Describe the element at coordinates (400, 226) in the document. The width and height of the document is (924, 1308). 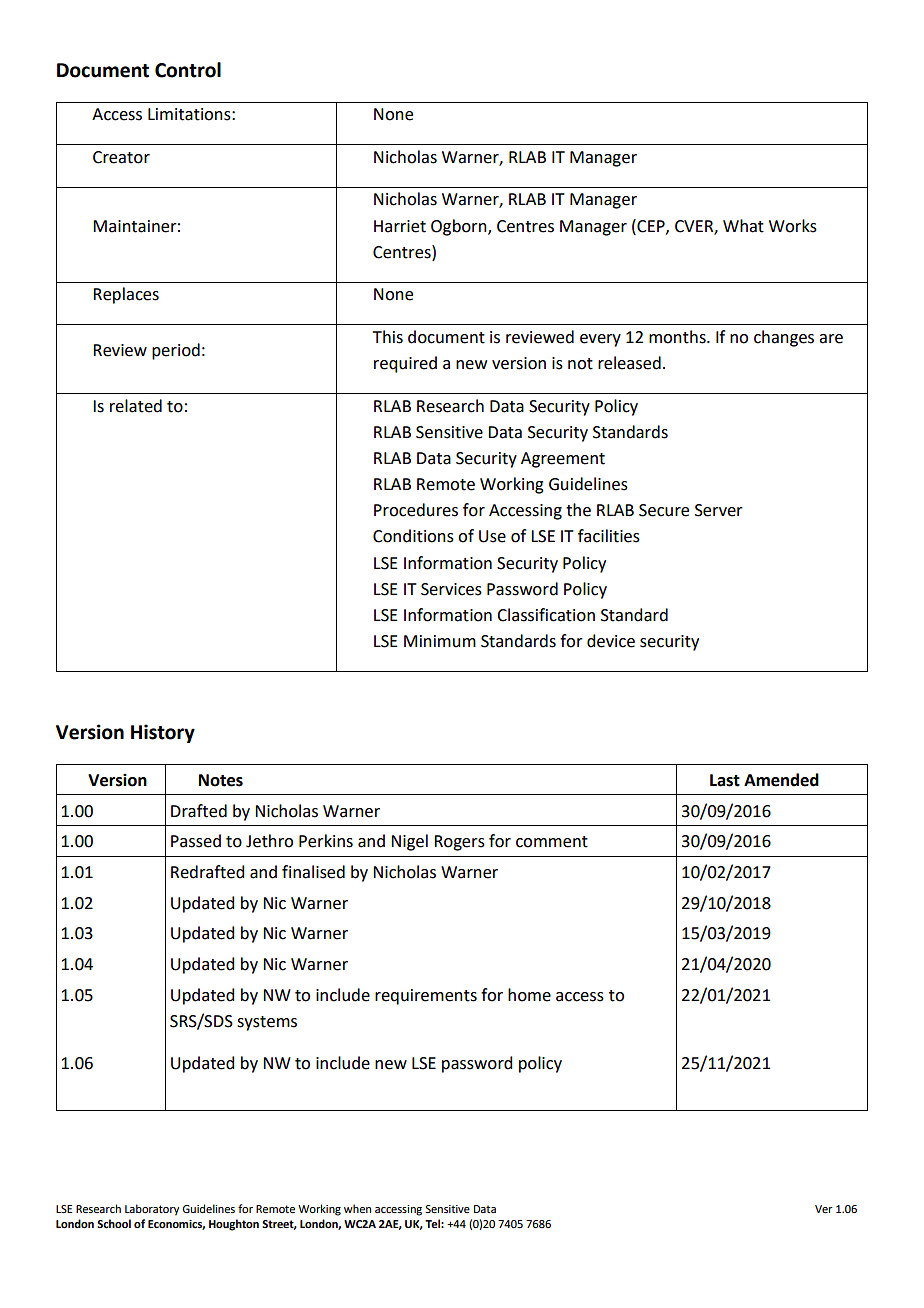
I see `Harriet` at that location.
